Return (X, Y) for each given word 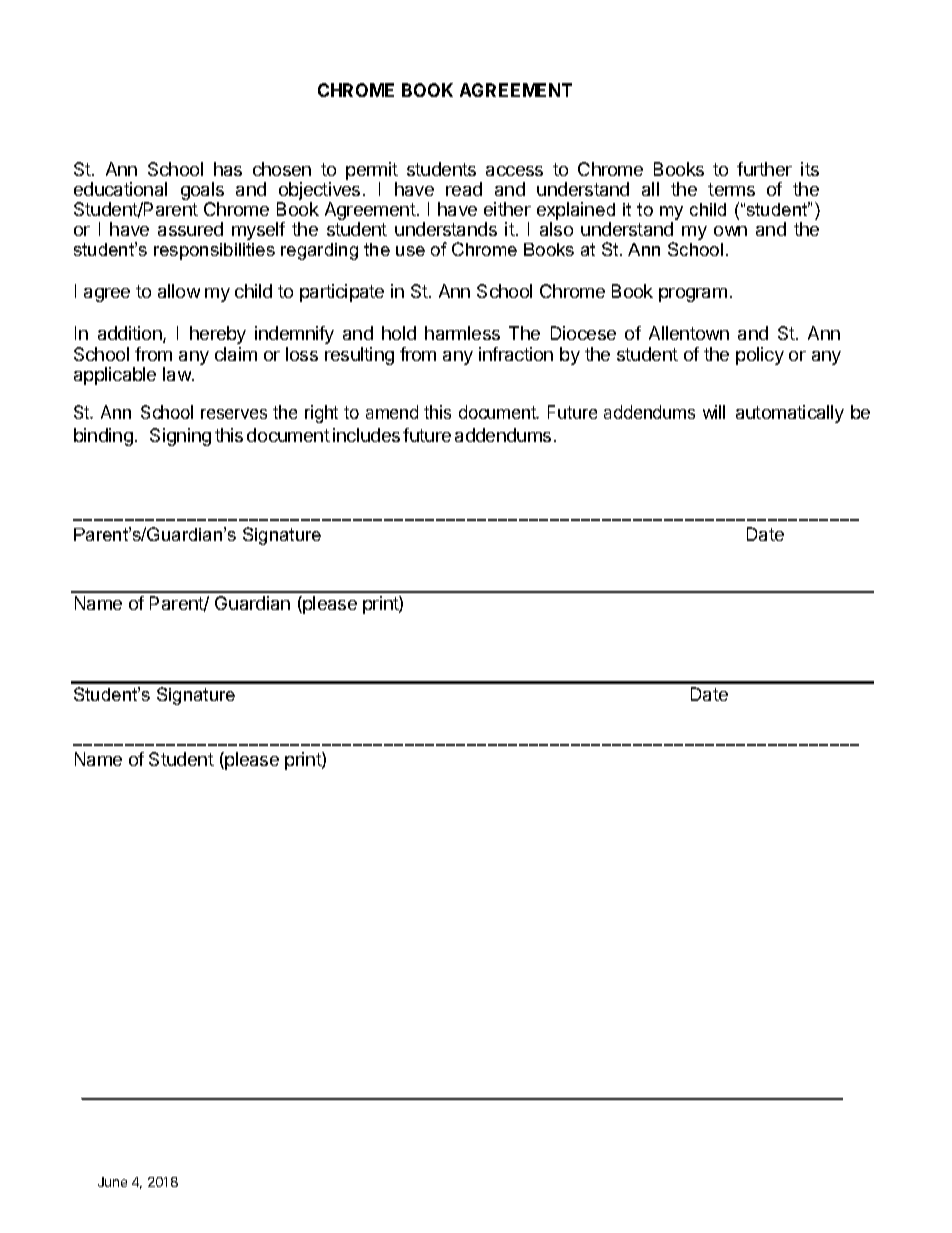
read (464, 189)
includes (366, 435)
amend (392, 412)
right (321, 414)
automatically (790, 414)
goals (202, 192)
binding (103, 437)
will (714, 412)
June (112, 1182)
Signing (180, 437)
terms (731, 189)
